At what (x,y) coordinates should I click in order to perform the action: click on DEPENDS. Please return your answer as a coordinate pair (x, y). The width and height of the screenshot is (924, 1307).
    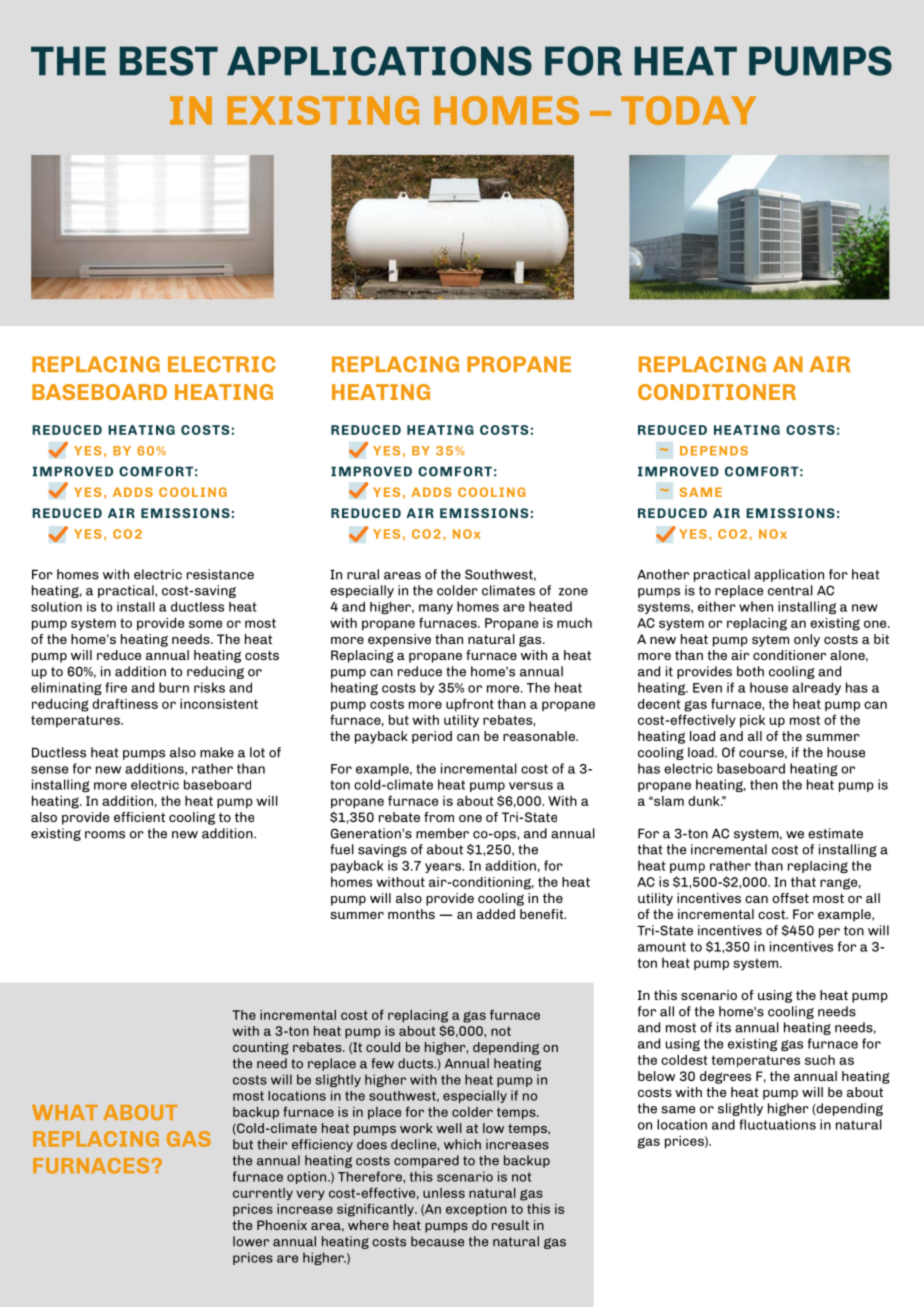
    Looking at the image, I should click on (714, 451).
